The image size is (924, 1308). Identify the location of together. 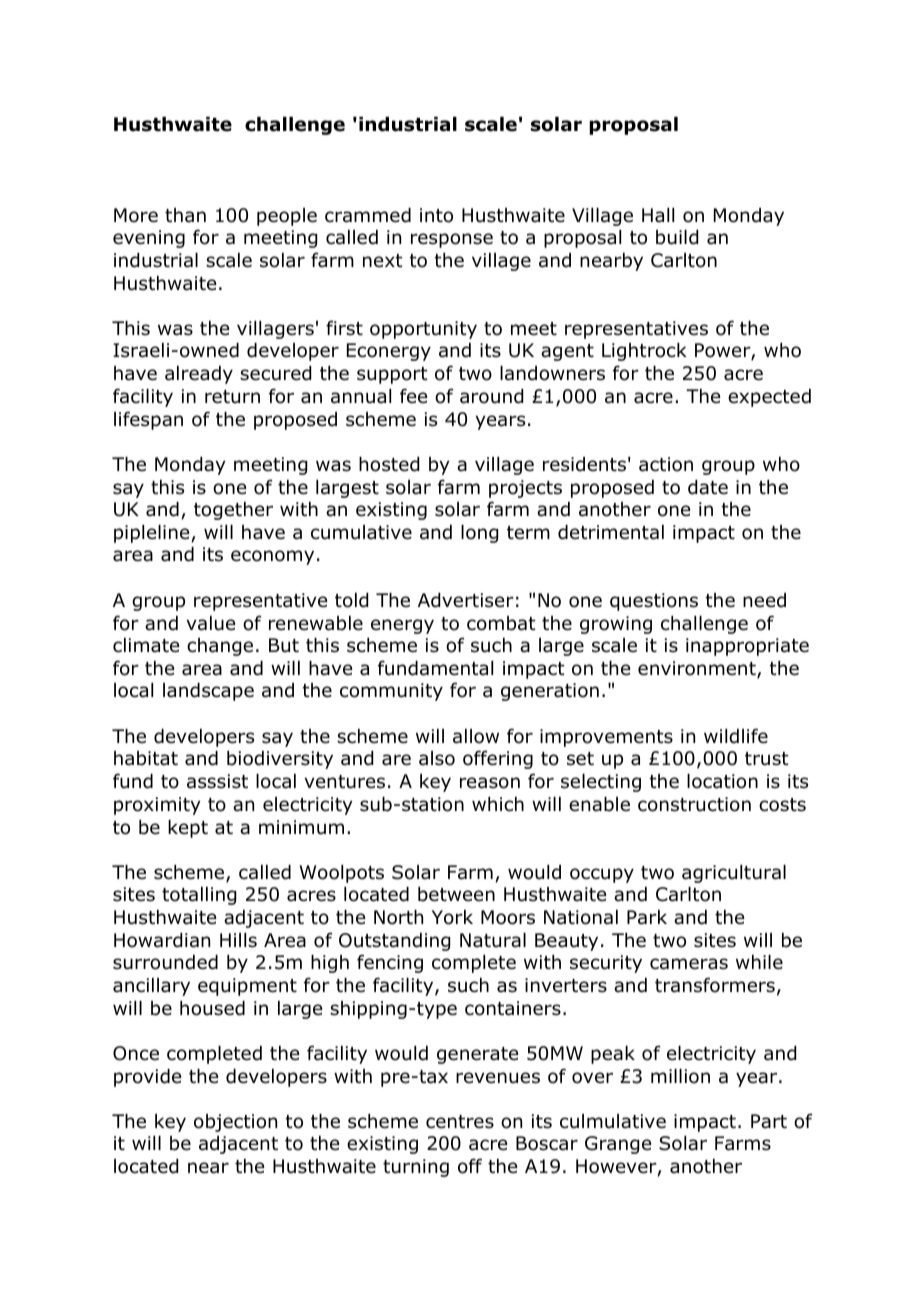
(233, 511).
